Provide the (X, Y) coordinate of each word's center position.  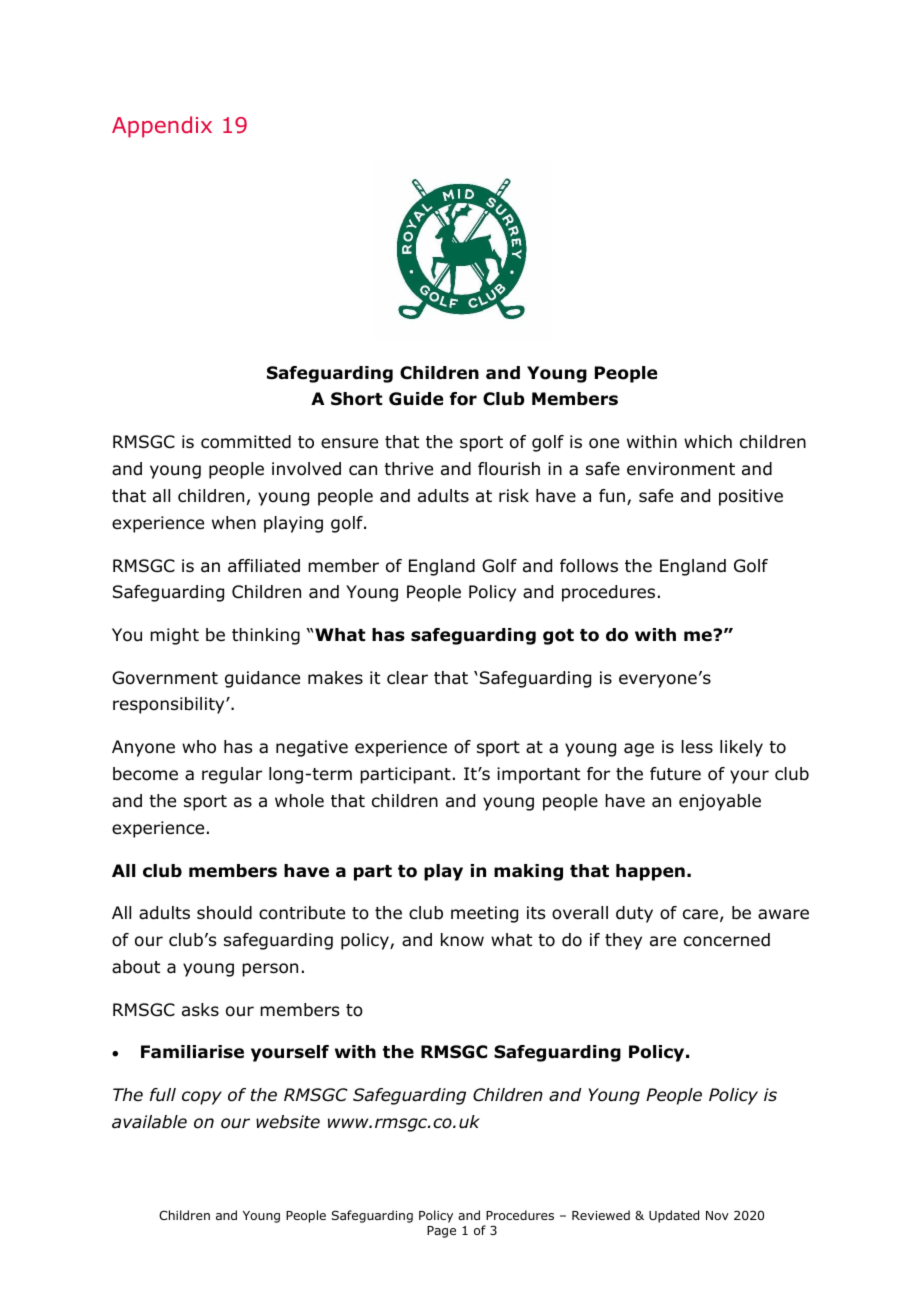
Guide (416, 399)
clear (407, 678)
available (149, 1122)
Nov (717, 1215)
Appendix (162, 127)
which (708, 441)
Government (165, 678)
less (697, 747)
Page (441, 1232)
